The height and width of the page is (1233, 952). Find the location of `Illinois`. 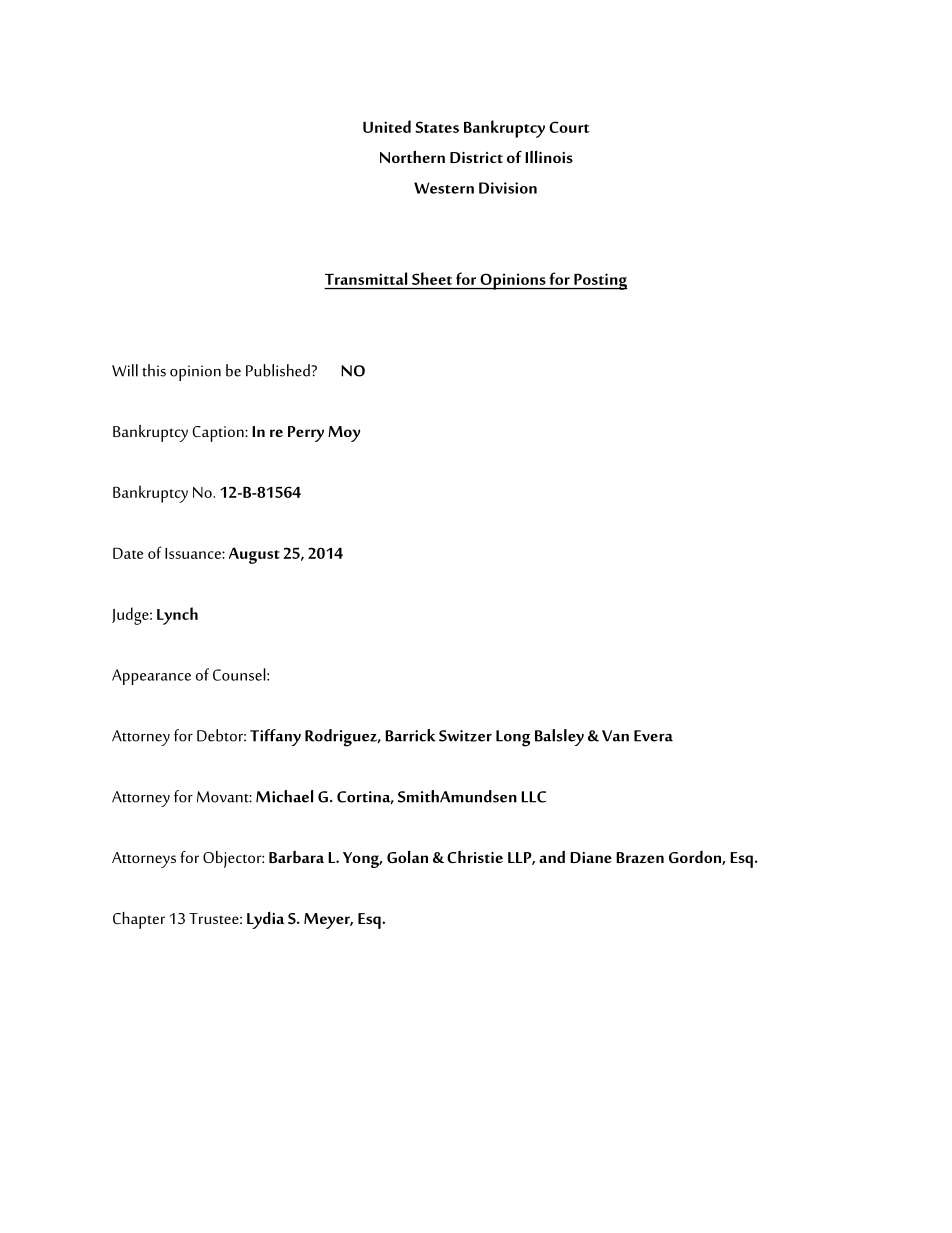

Illinois is located at coordinates (549, 156).
